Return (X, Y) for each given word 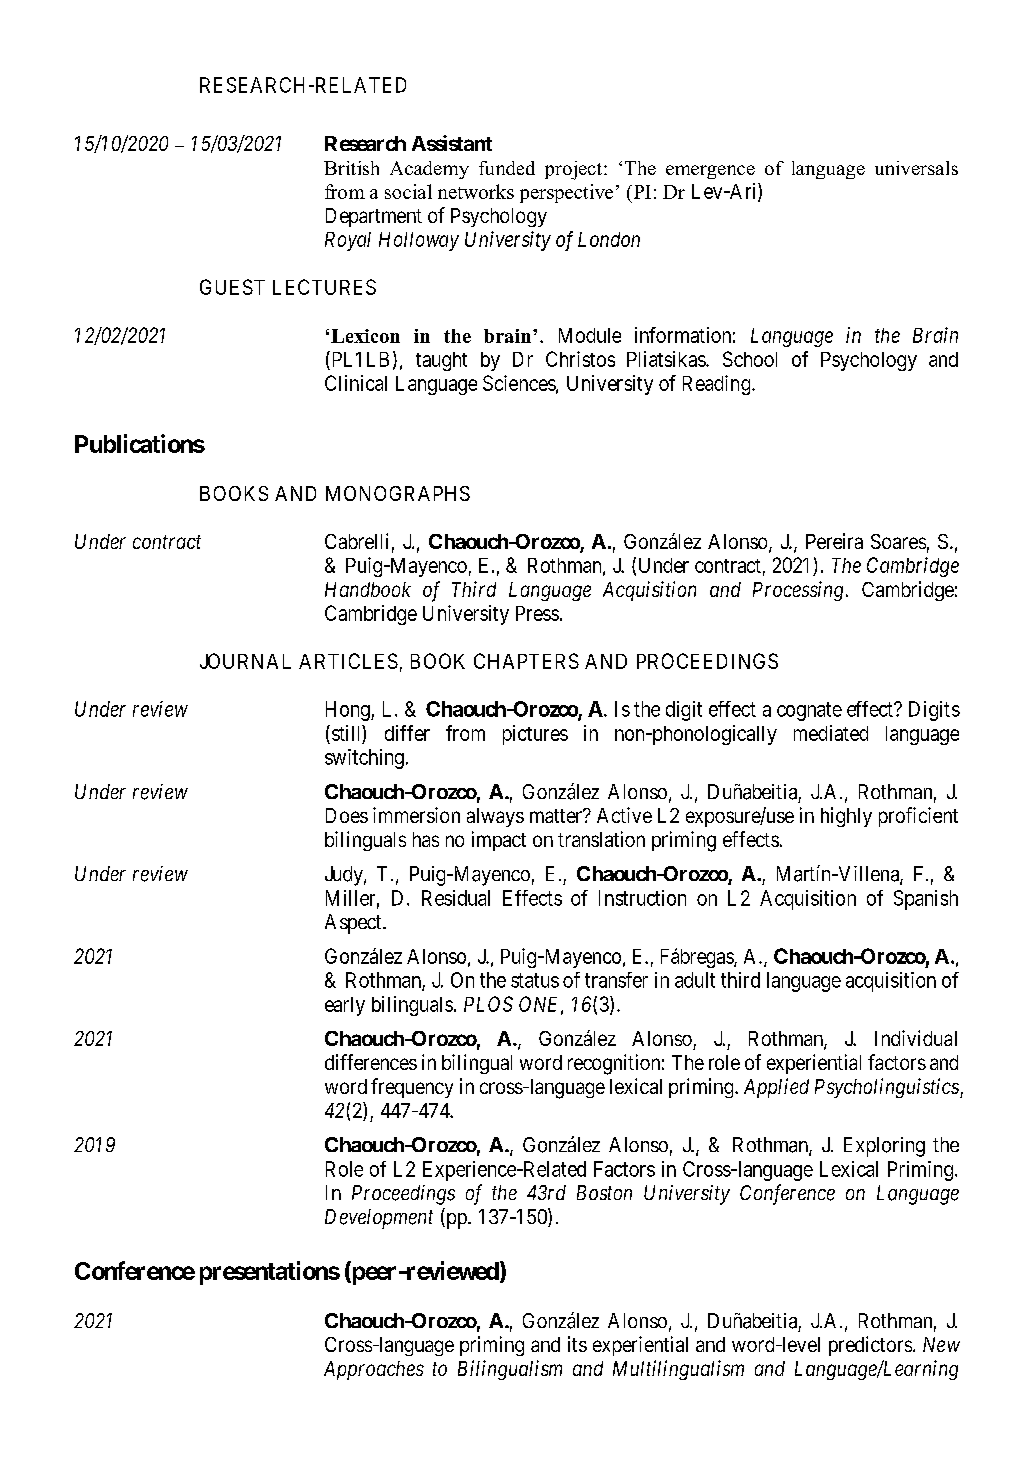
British (351, 168)
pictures (535, 735)
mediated (831, 733)
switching (364, 759)
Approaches (374, 1370)
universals (916, 168)
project (573, 170)
